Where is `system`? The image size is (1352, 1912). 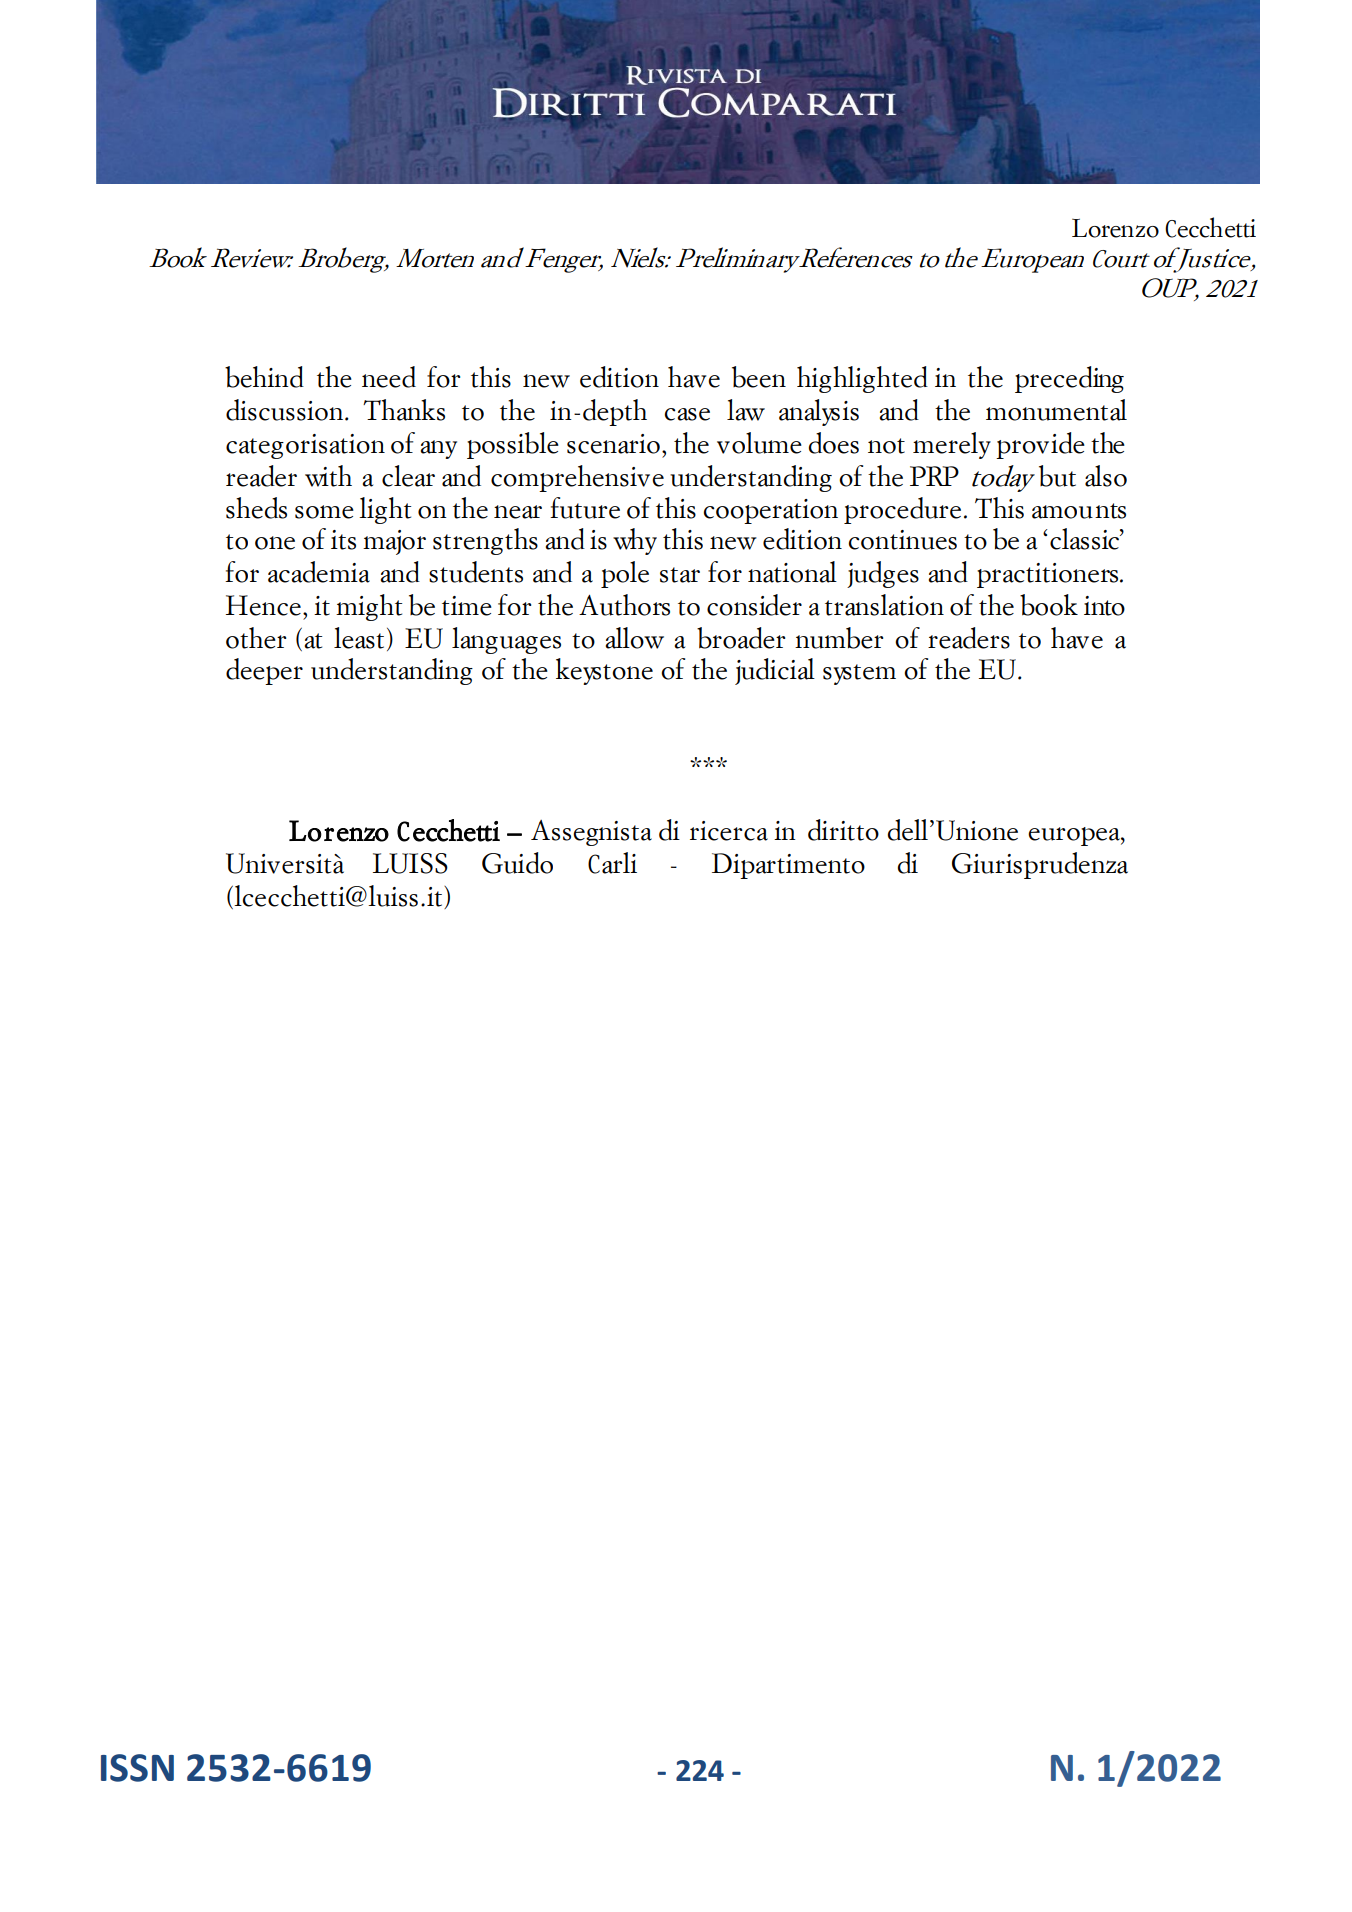
system is located at coordinates (859, 674).
